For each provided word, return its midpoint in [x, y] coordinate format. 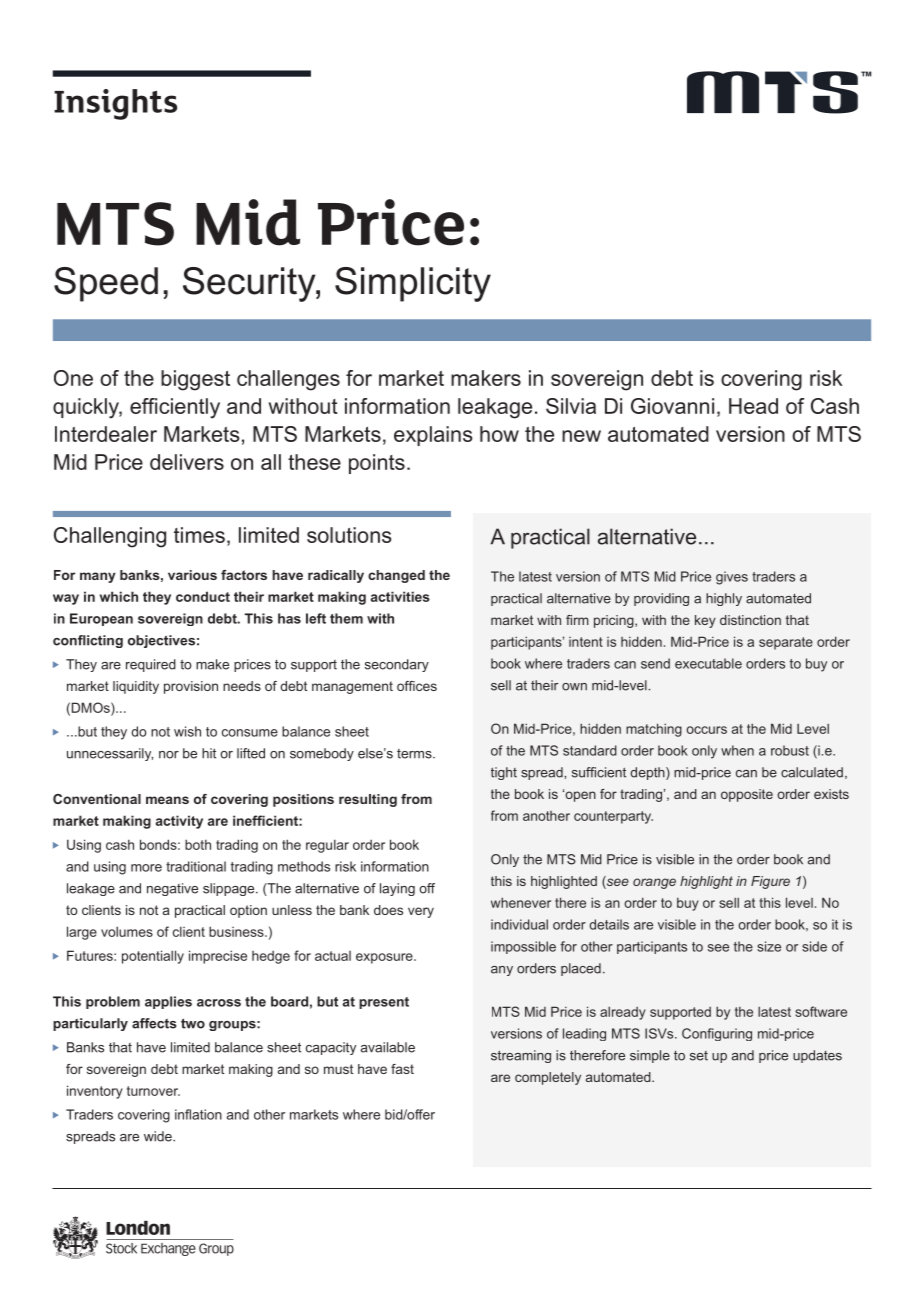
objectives [161, 641]
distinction [750, 620]
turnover [153, 1091]
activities [400, 596]
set [699, 1056]
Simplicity [413, 284]
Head [753, 406]
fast [402, 1069]
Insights [115, 104]
